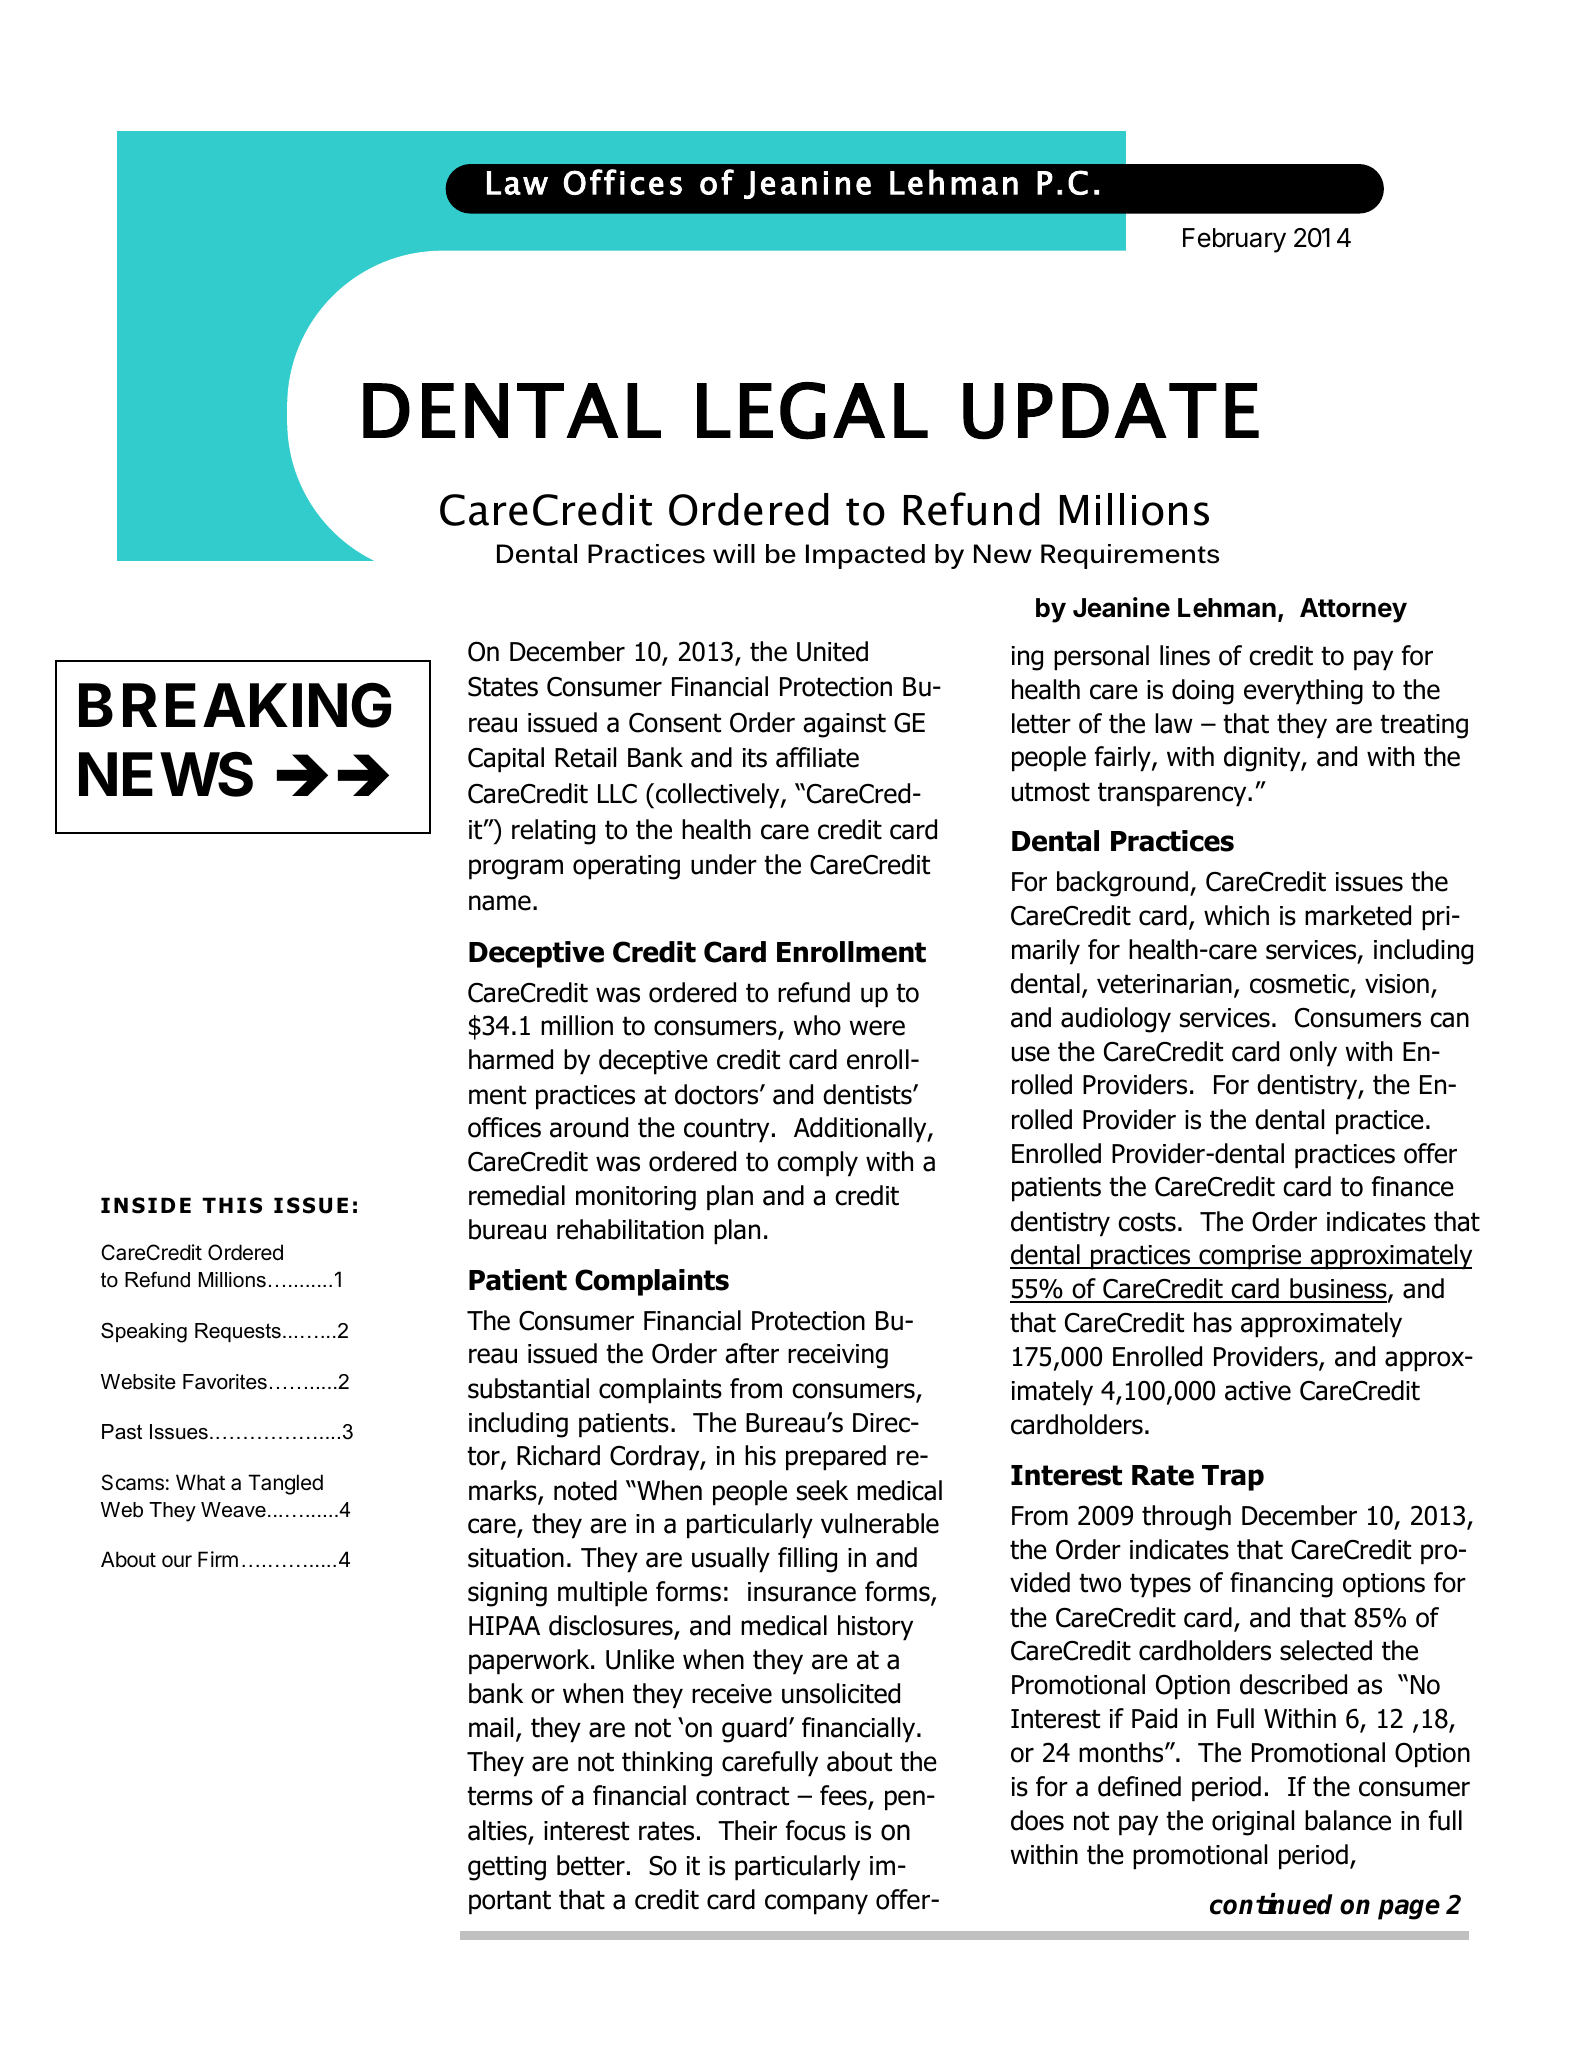  What do you see at coordinates (1303, 692) in the image?
I see `everything` at bounding box center [1303, 692].
